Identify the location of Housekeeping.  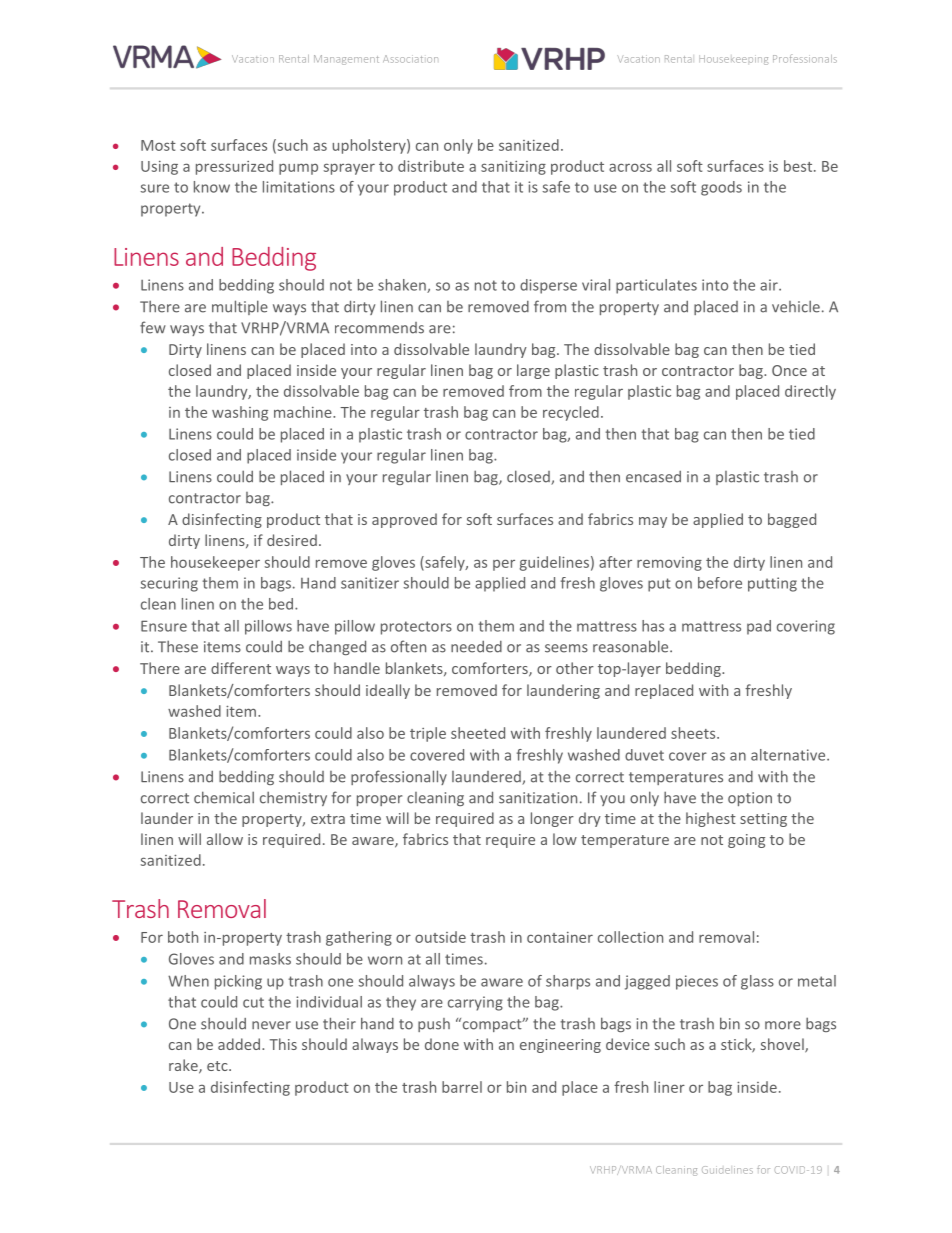
(733, 60).
